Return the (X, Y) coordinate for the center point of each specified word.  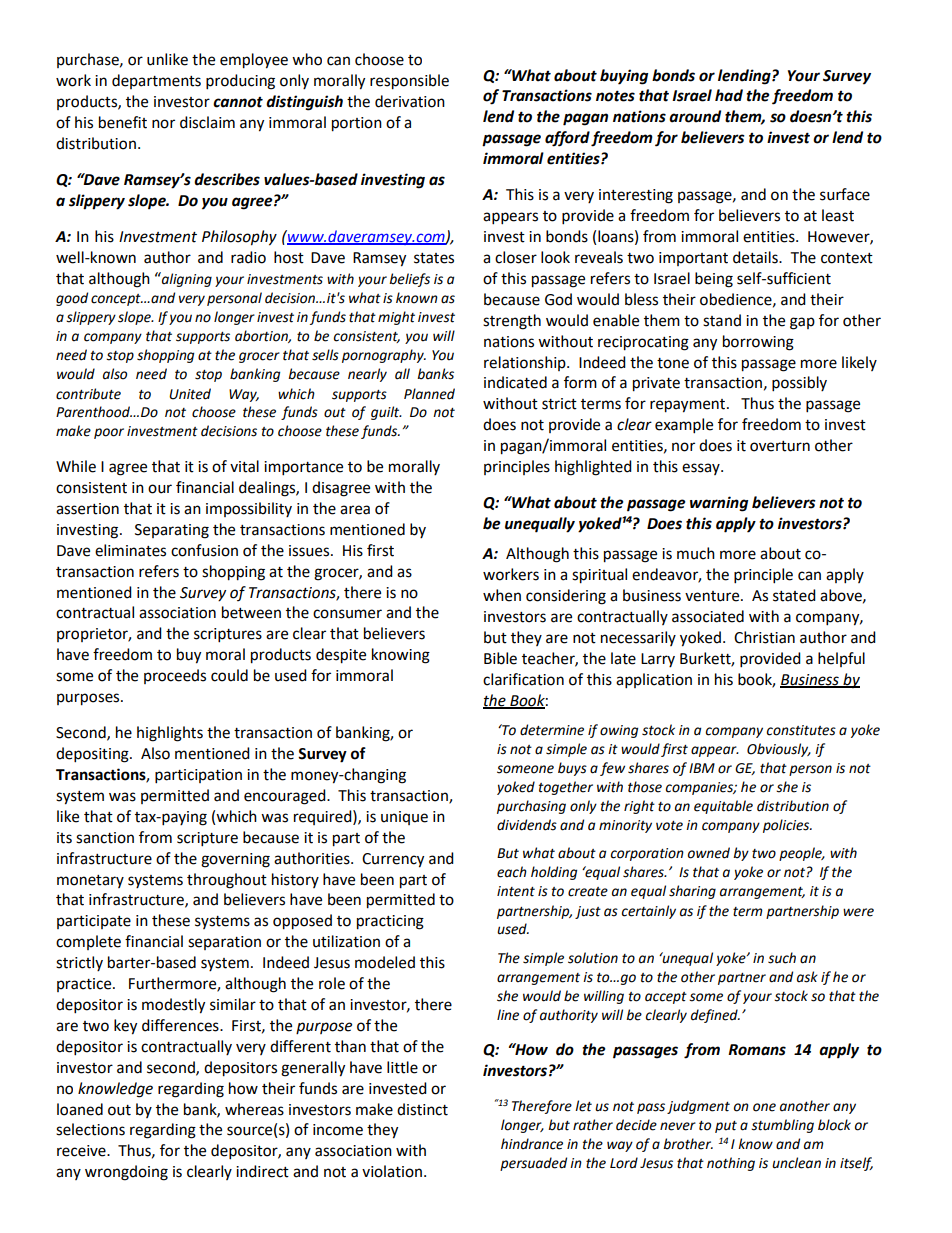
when (502, 595)
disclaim (207, 122)
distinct (422, 1109)
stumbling (782, 1126)
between (251, 612)
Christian (764, 637)
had (729, 95)
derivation (410, 101)
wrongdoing (126, 1173)
